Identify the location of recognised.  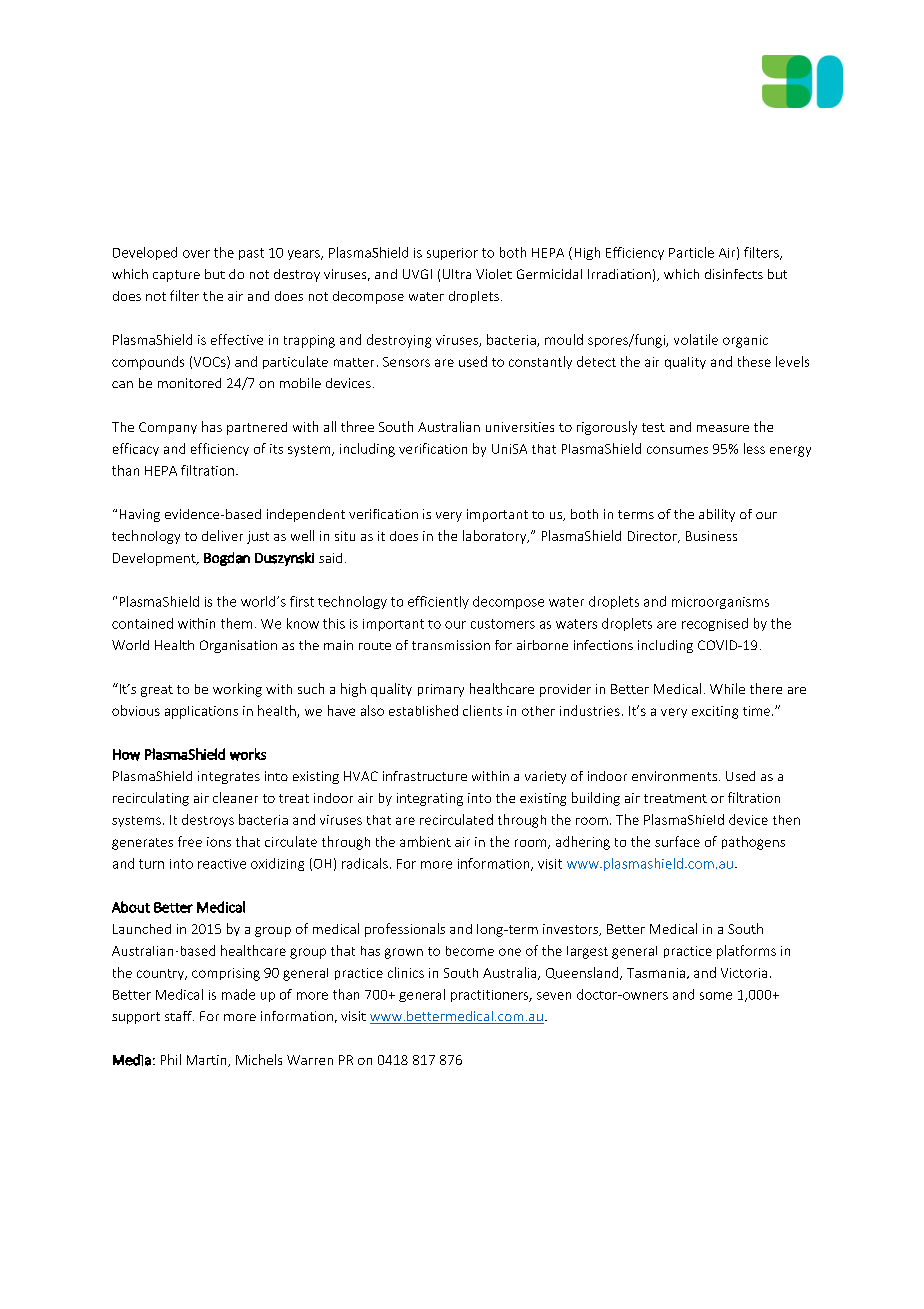
(715, 624).
